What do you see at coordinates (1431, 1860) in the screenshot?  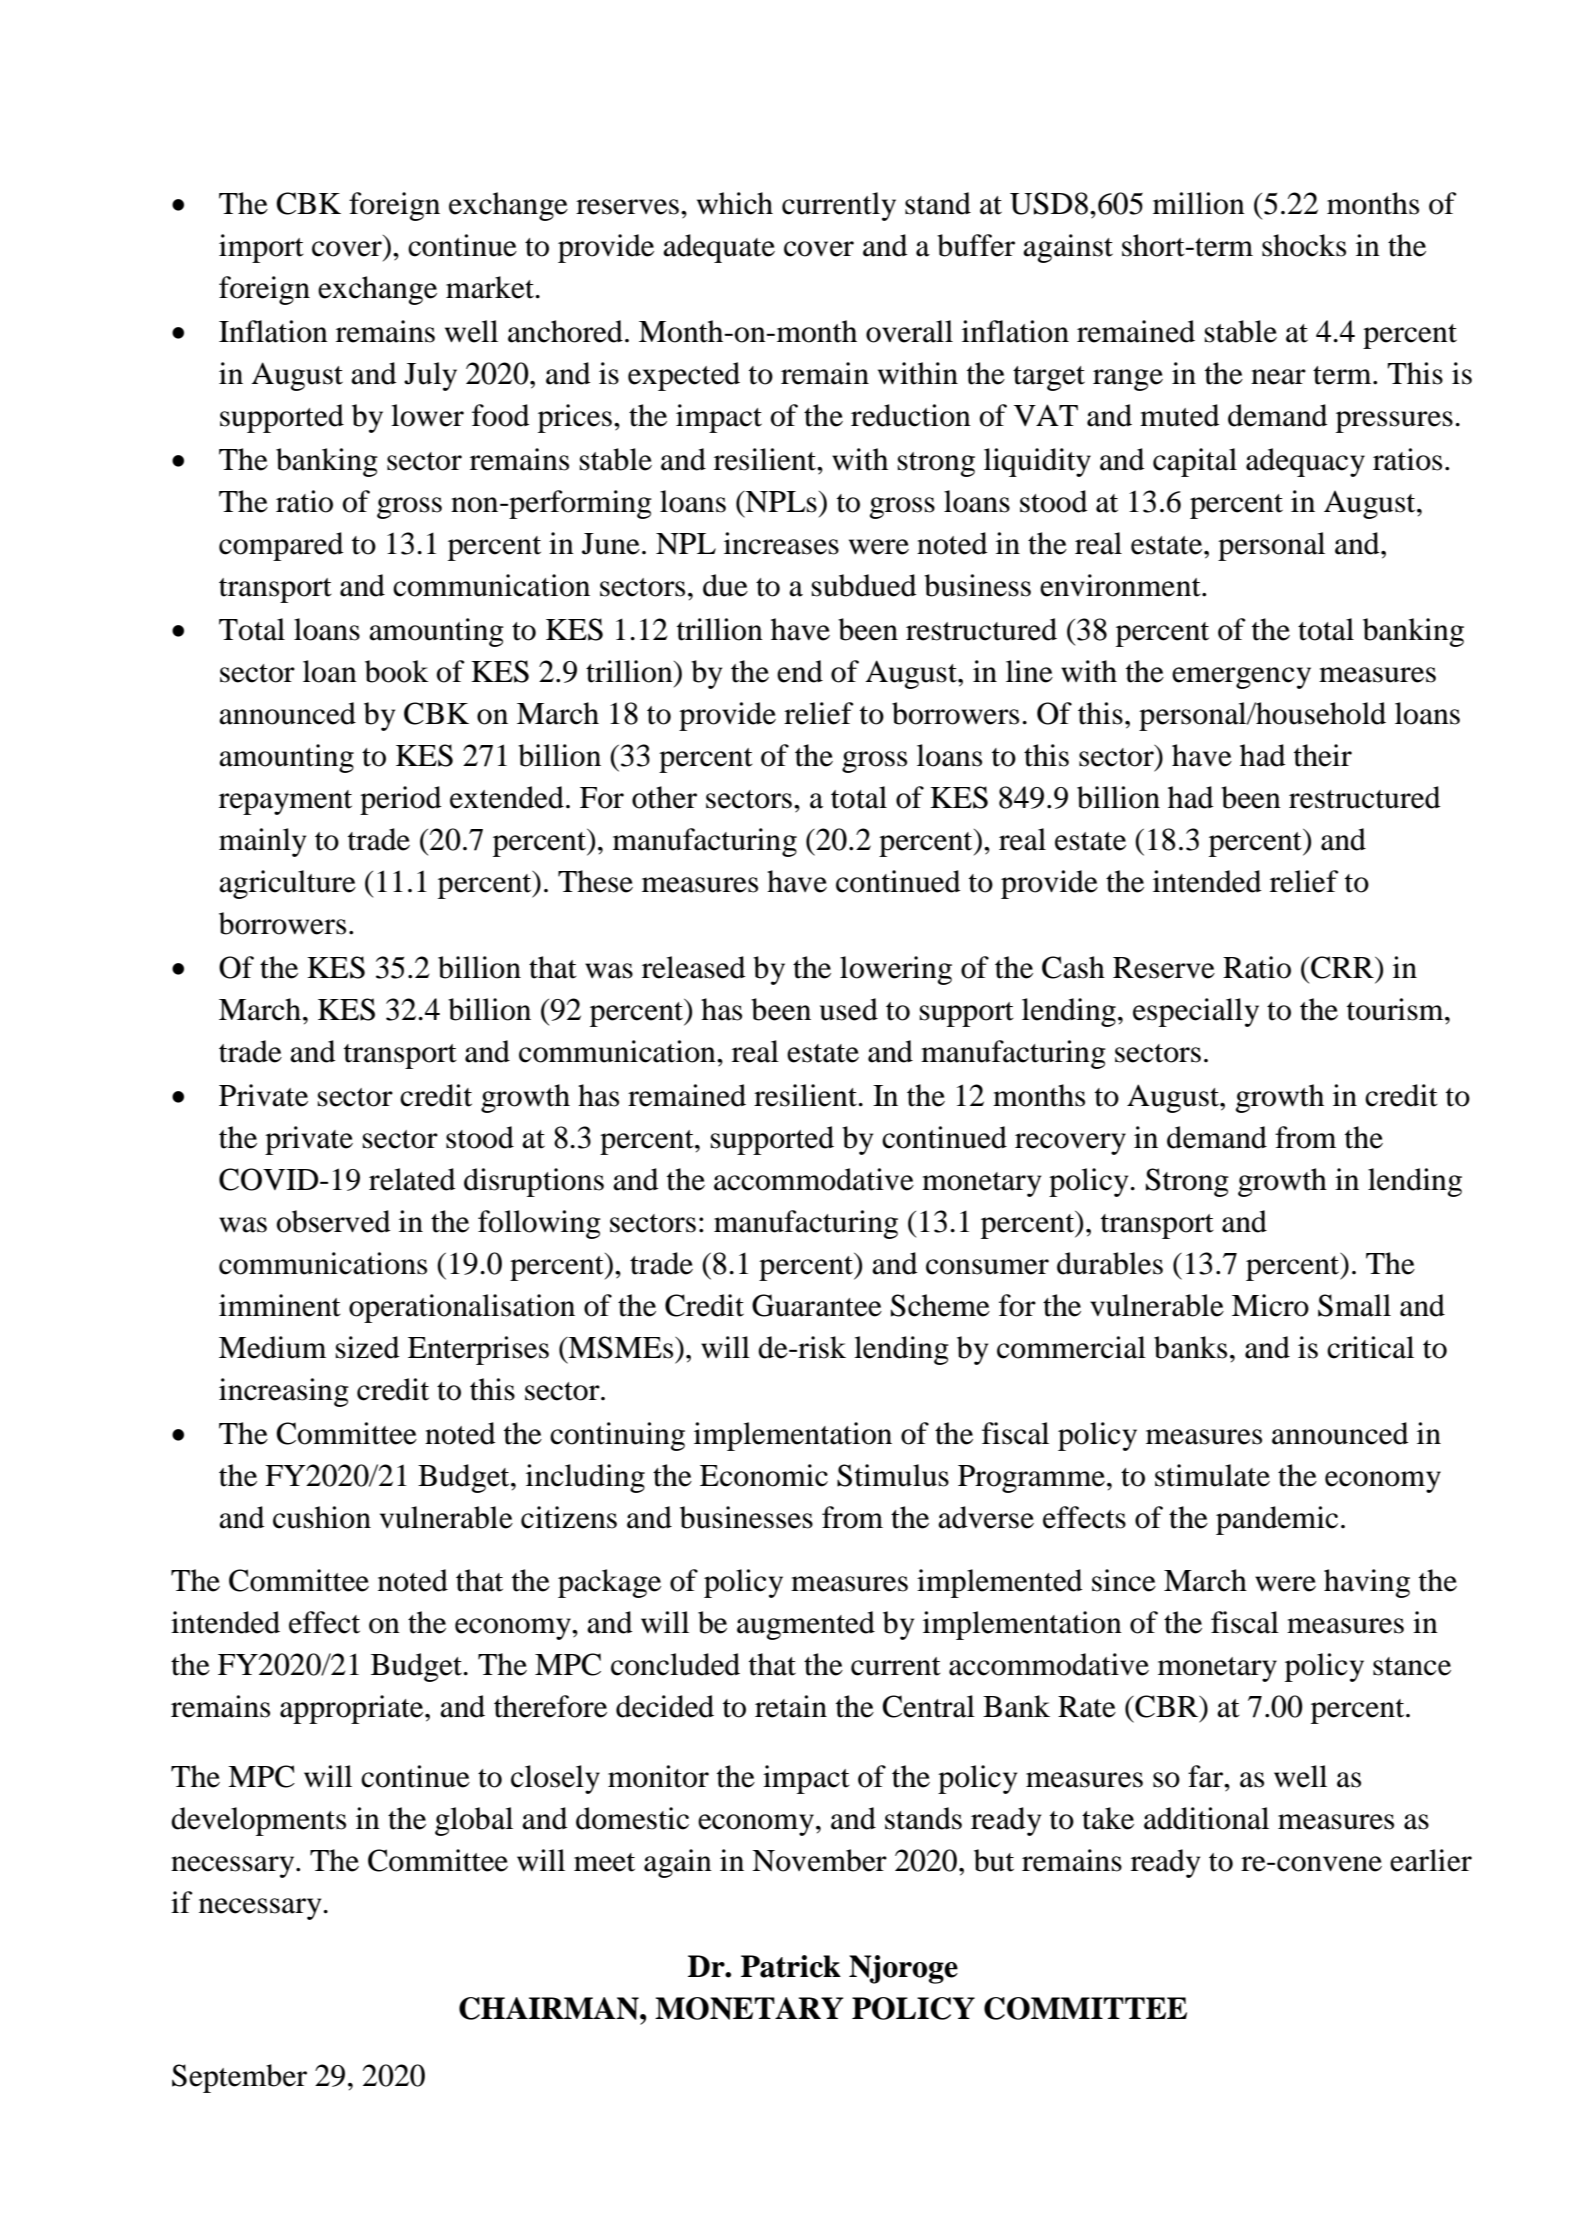 I see `earlier` at bounding box center [1431, 1860].
